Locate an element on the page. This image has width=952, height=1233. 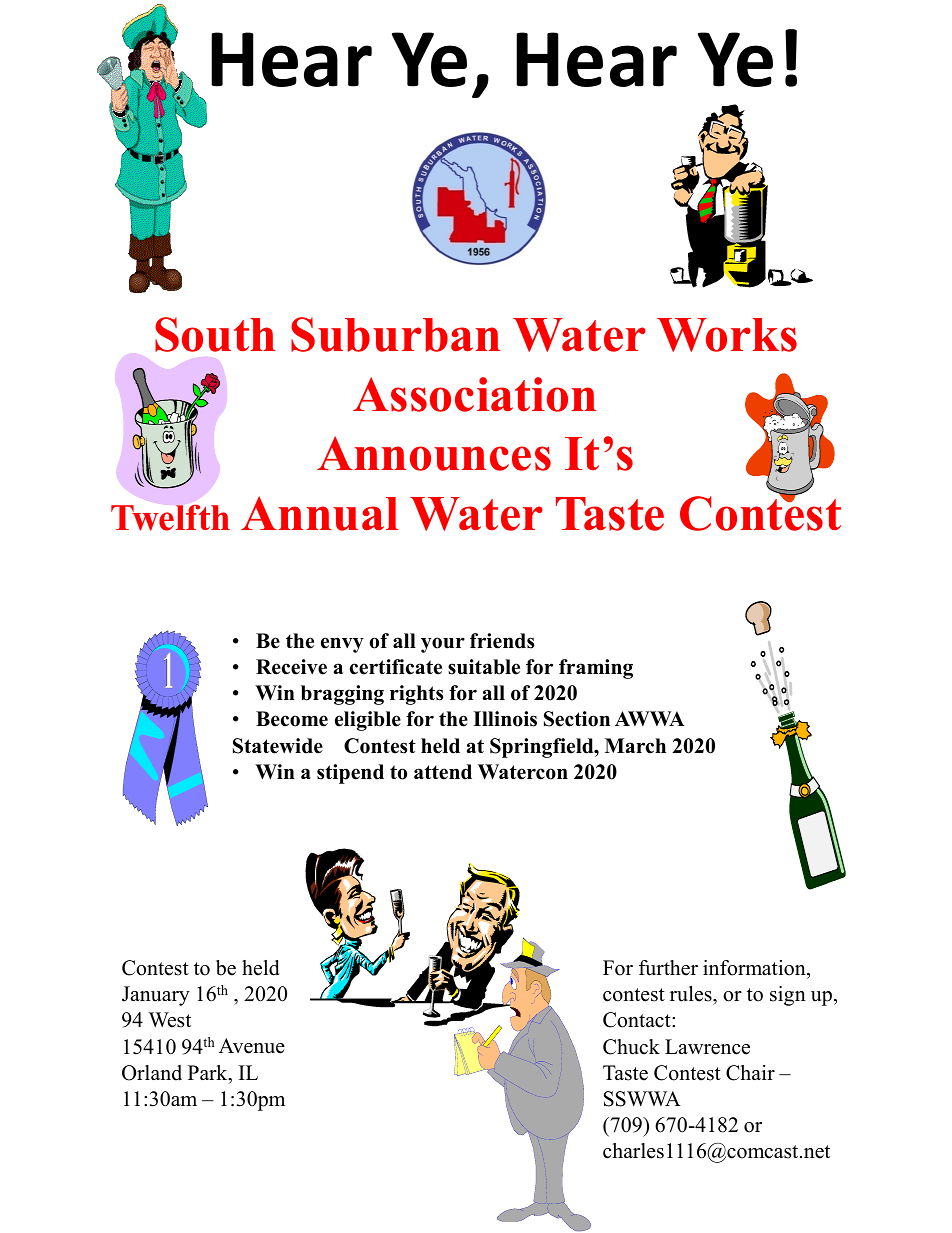
South is located at coordinates (215, 334).
